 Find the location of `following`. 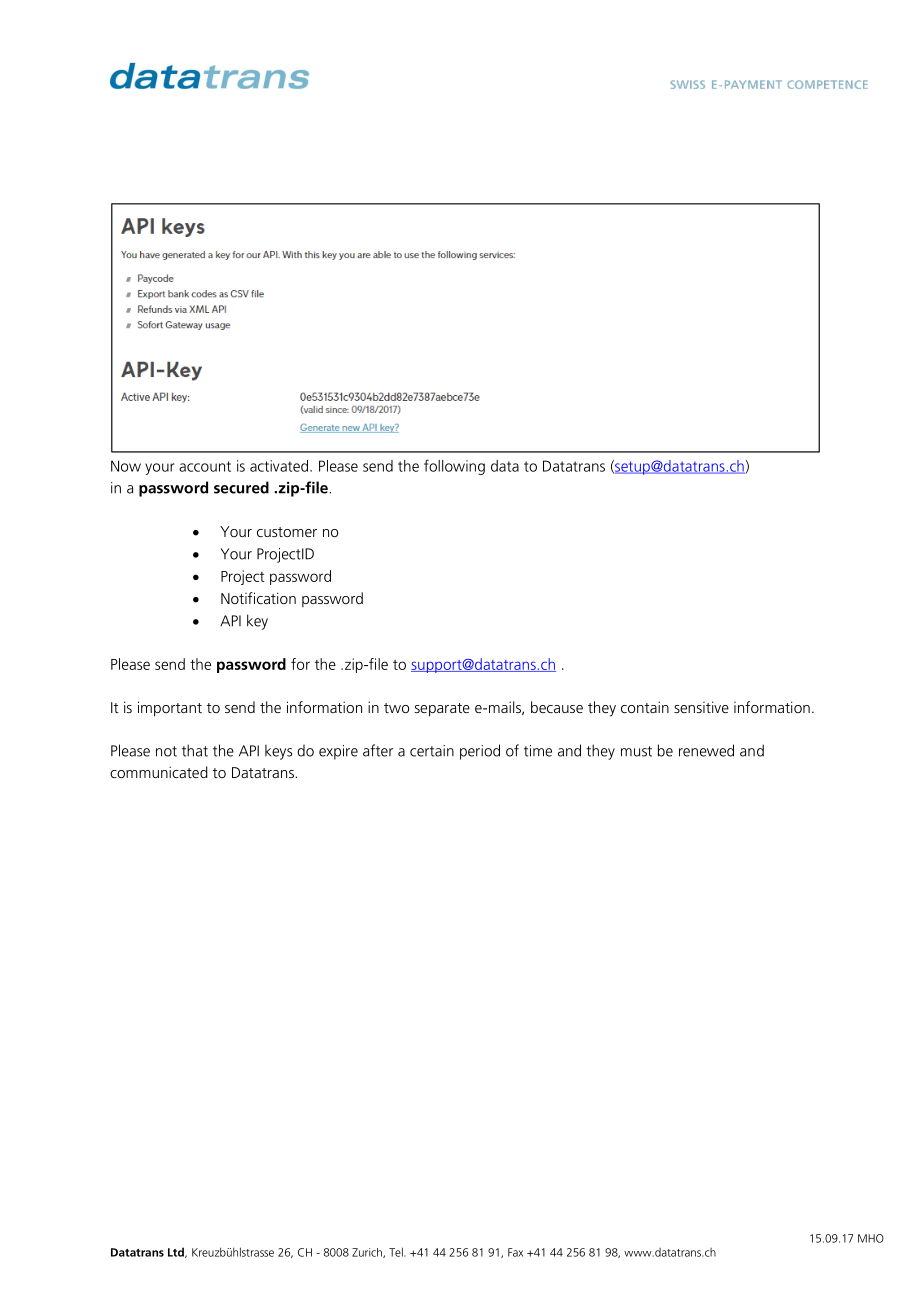

following is located at coordinates (454, 467).
